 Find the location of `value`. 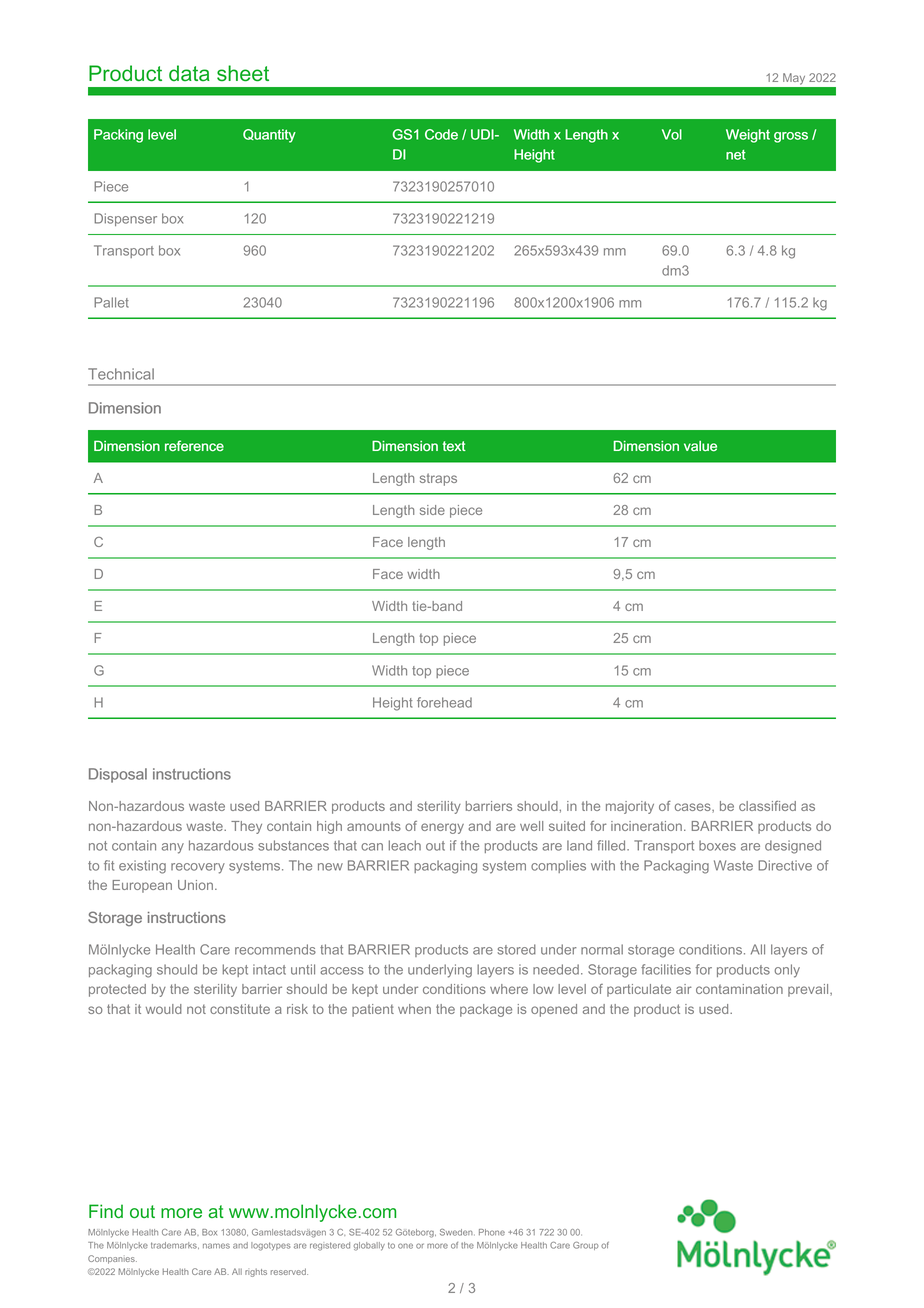

value is located at coordinates (700, 446).
